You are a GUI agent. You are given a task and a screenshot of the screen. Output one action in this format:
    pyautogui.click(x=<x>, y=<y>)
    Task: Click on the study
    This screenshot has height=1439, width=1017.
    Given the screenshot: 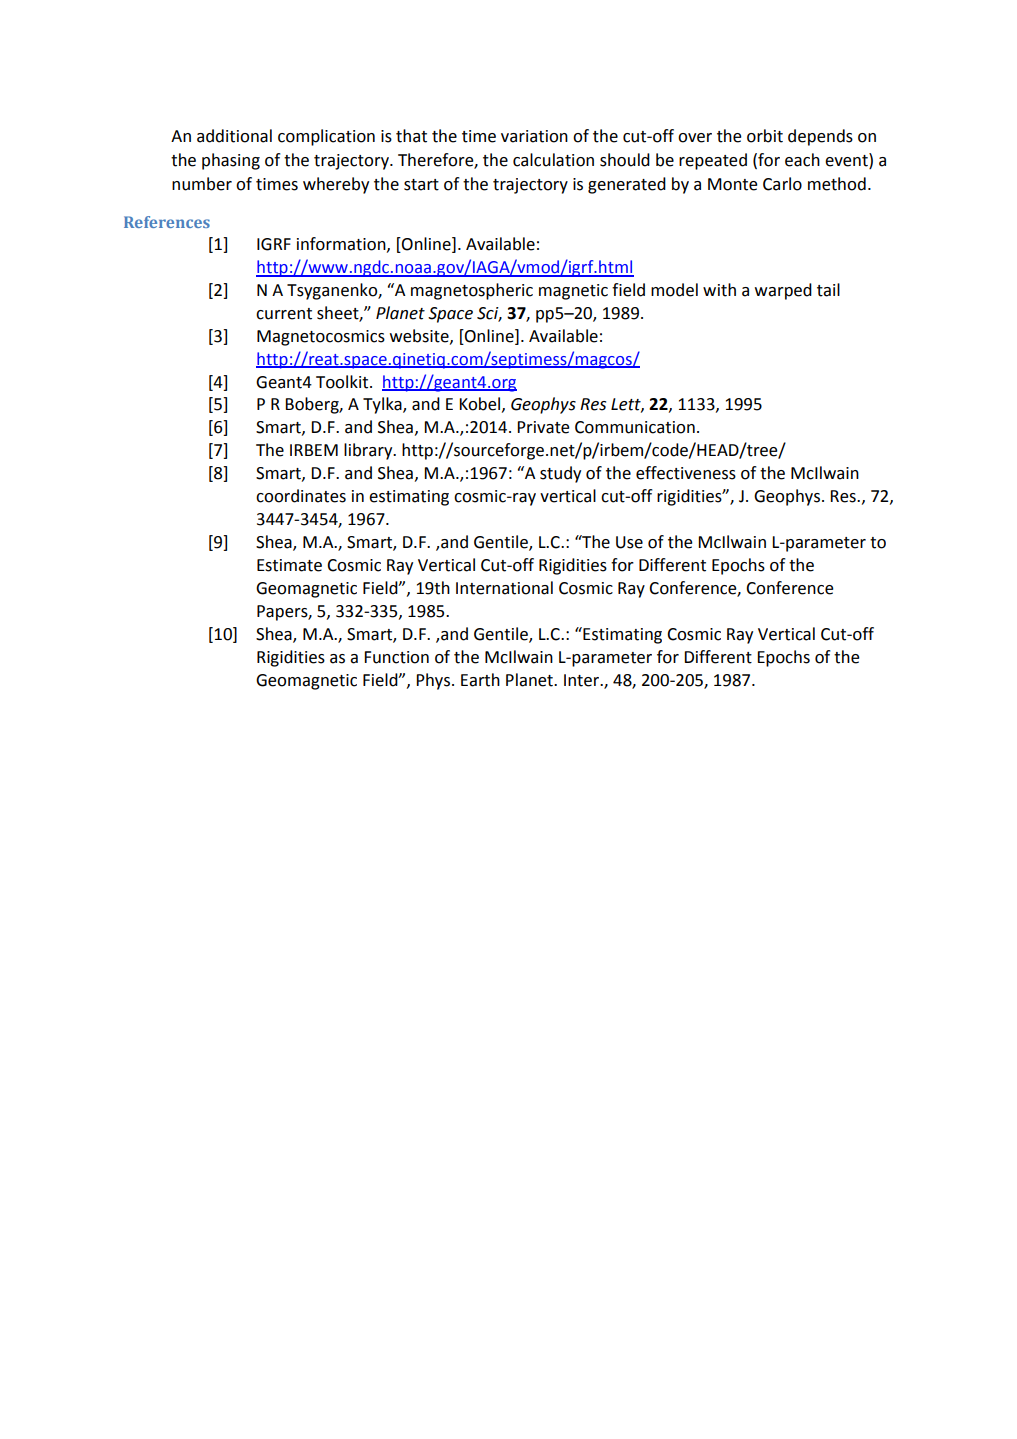 What is the action you would take?
    pyautogui.click(x=560, y=474)
